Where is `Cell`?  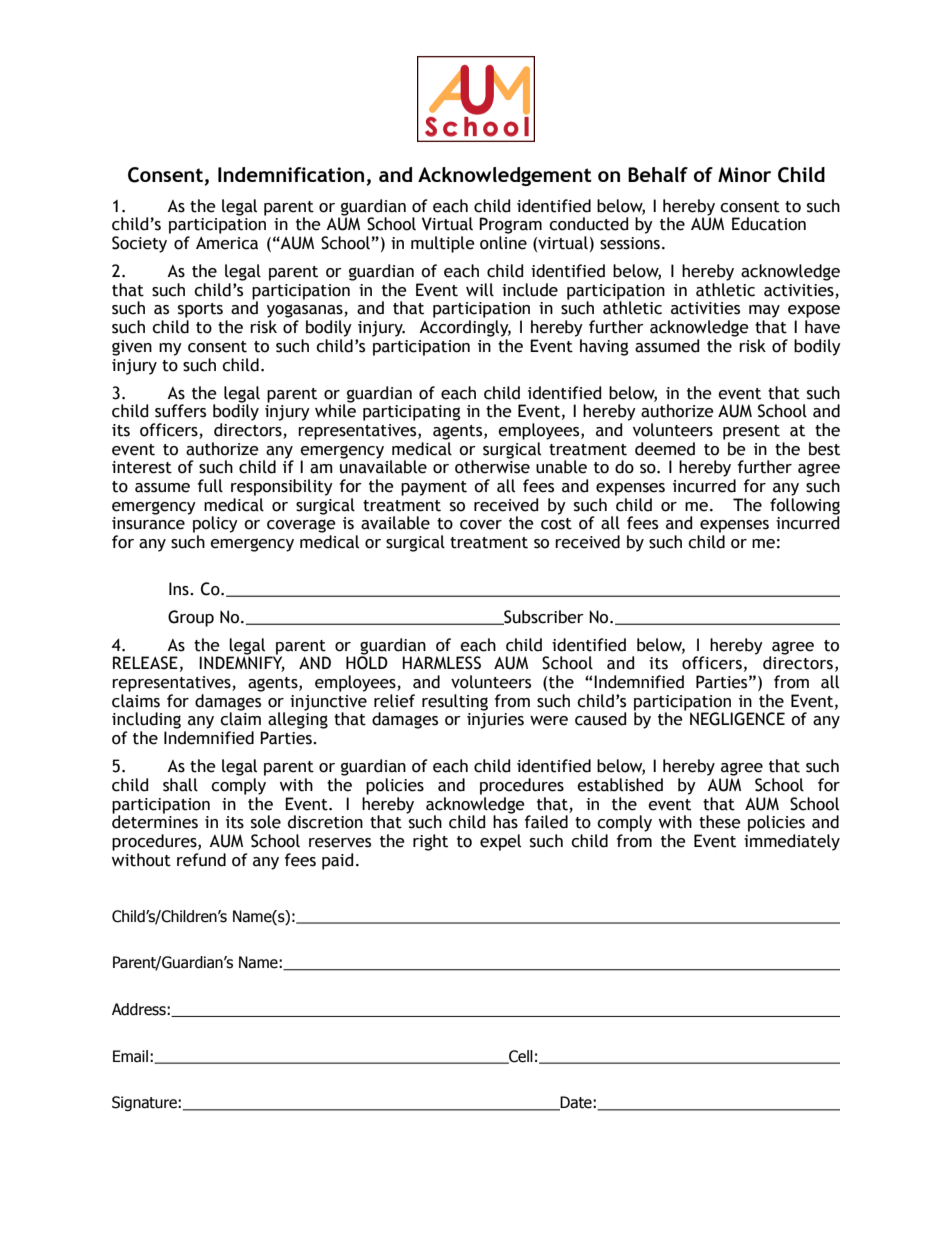 Cell is located at coordinates (520, 1057).
